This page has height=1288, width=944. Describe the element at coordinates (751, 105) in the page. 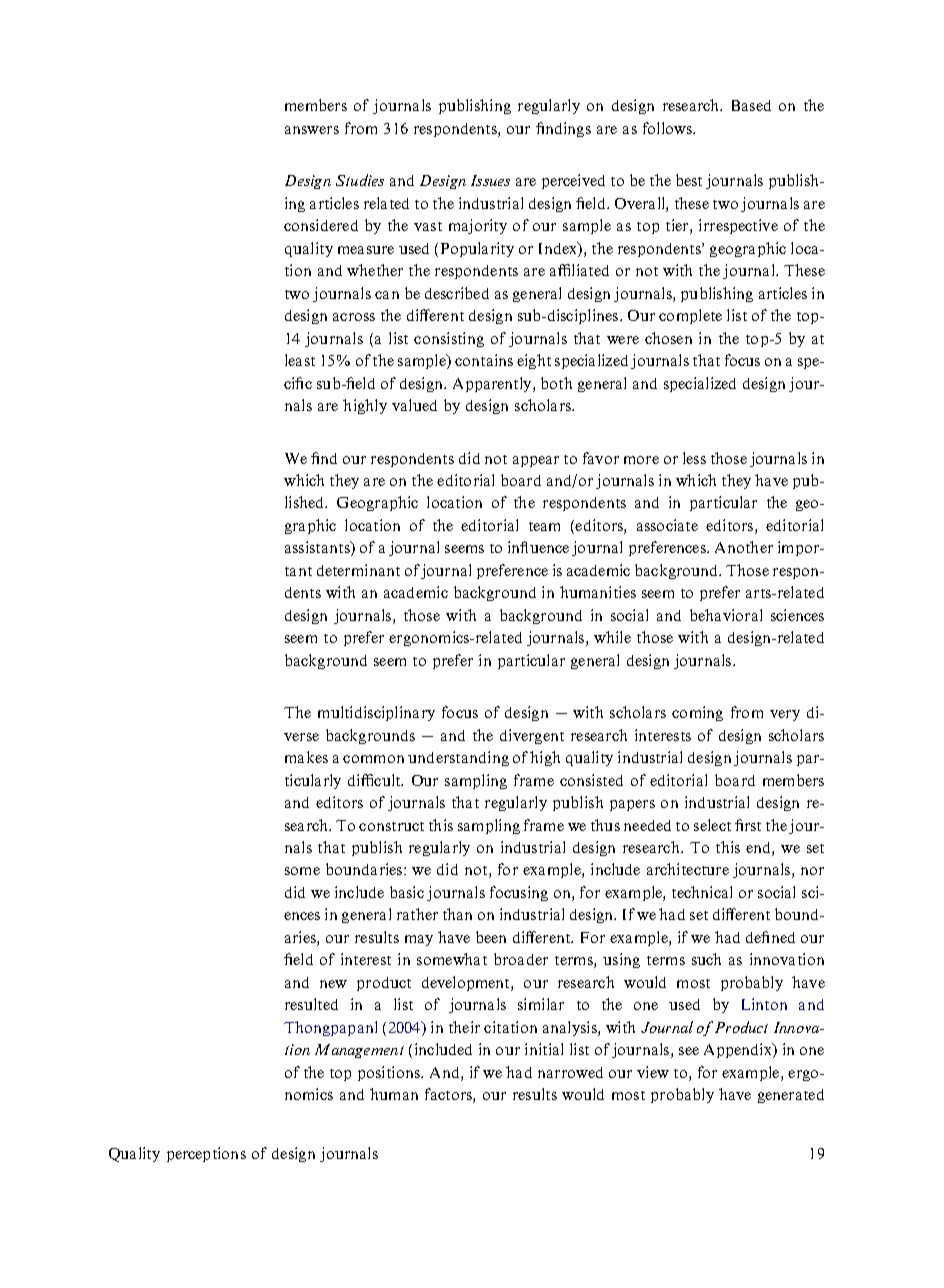

I see `Based` at that location.
